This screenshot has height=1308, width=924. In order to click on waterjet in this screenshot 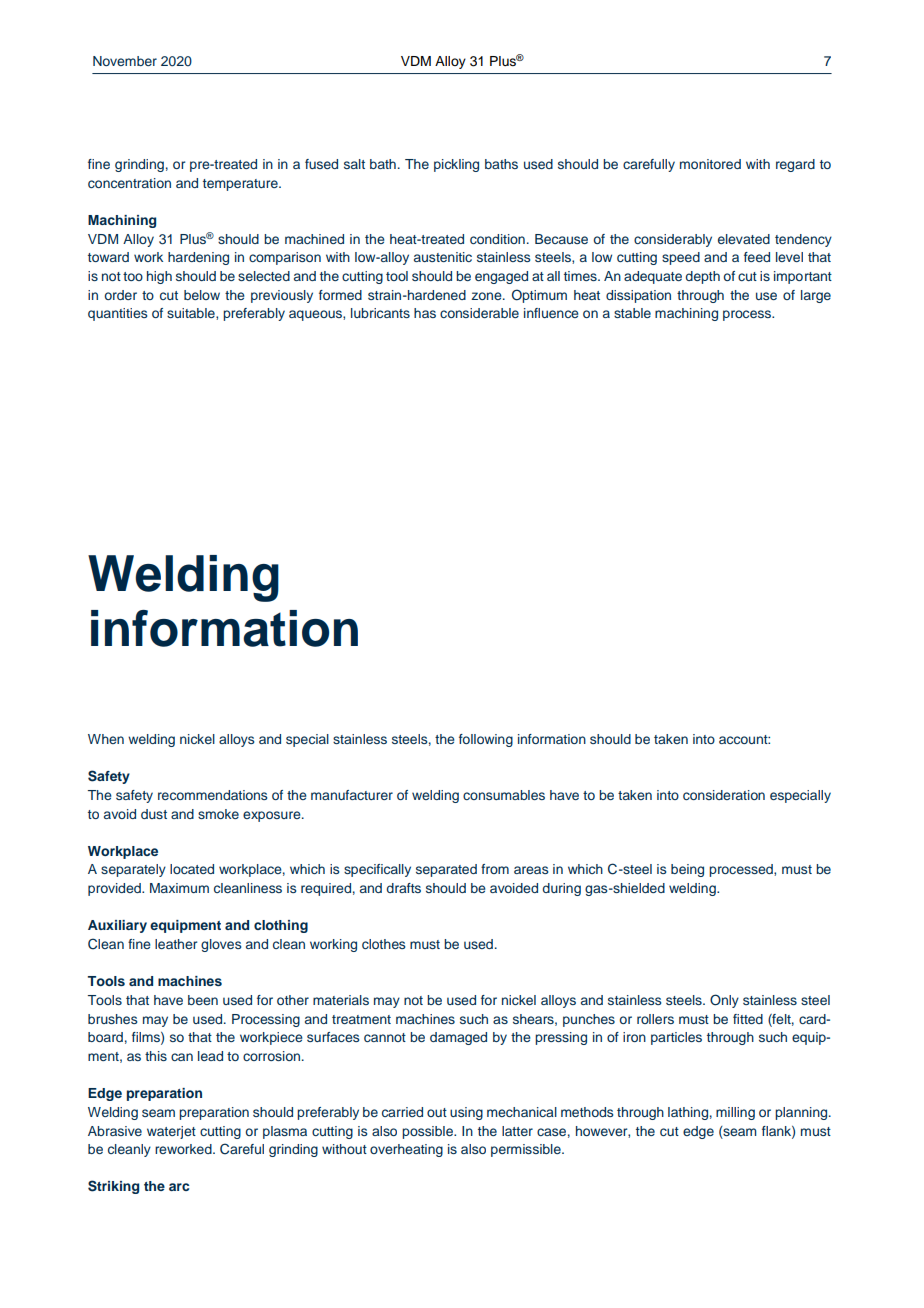, I will do `click(171, 1132)`.
